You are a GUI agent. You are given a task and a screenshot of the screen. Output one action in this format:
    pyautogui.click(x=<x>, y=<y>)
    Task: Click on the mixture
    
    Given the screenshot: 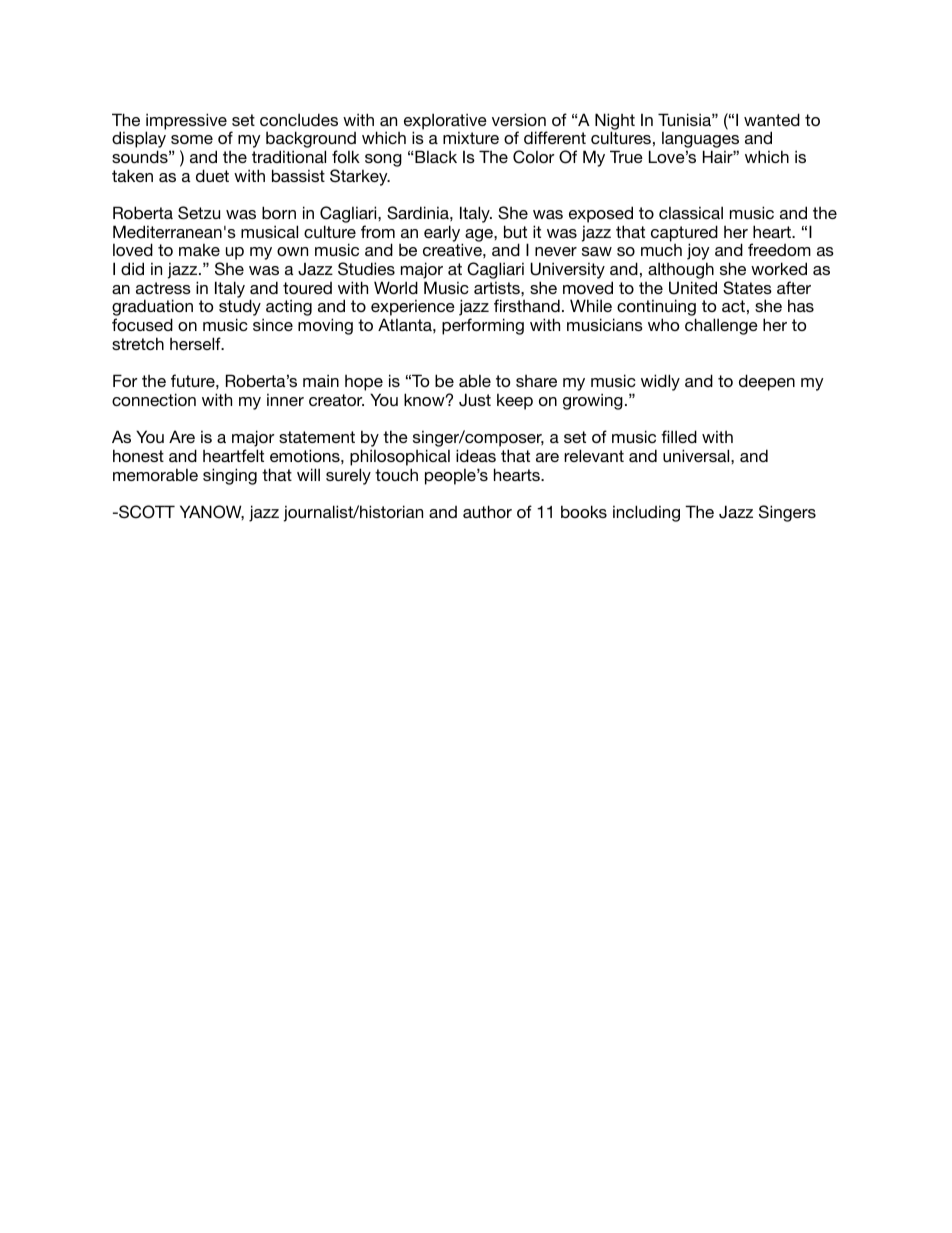 What is the action you would take?
    pyautogui.click(x=471, y=137)
